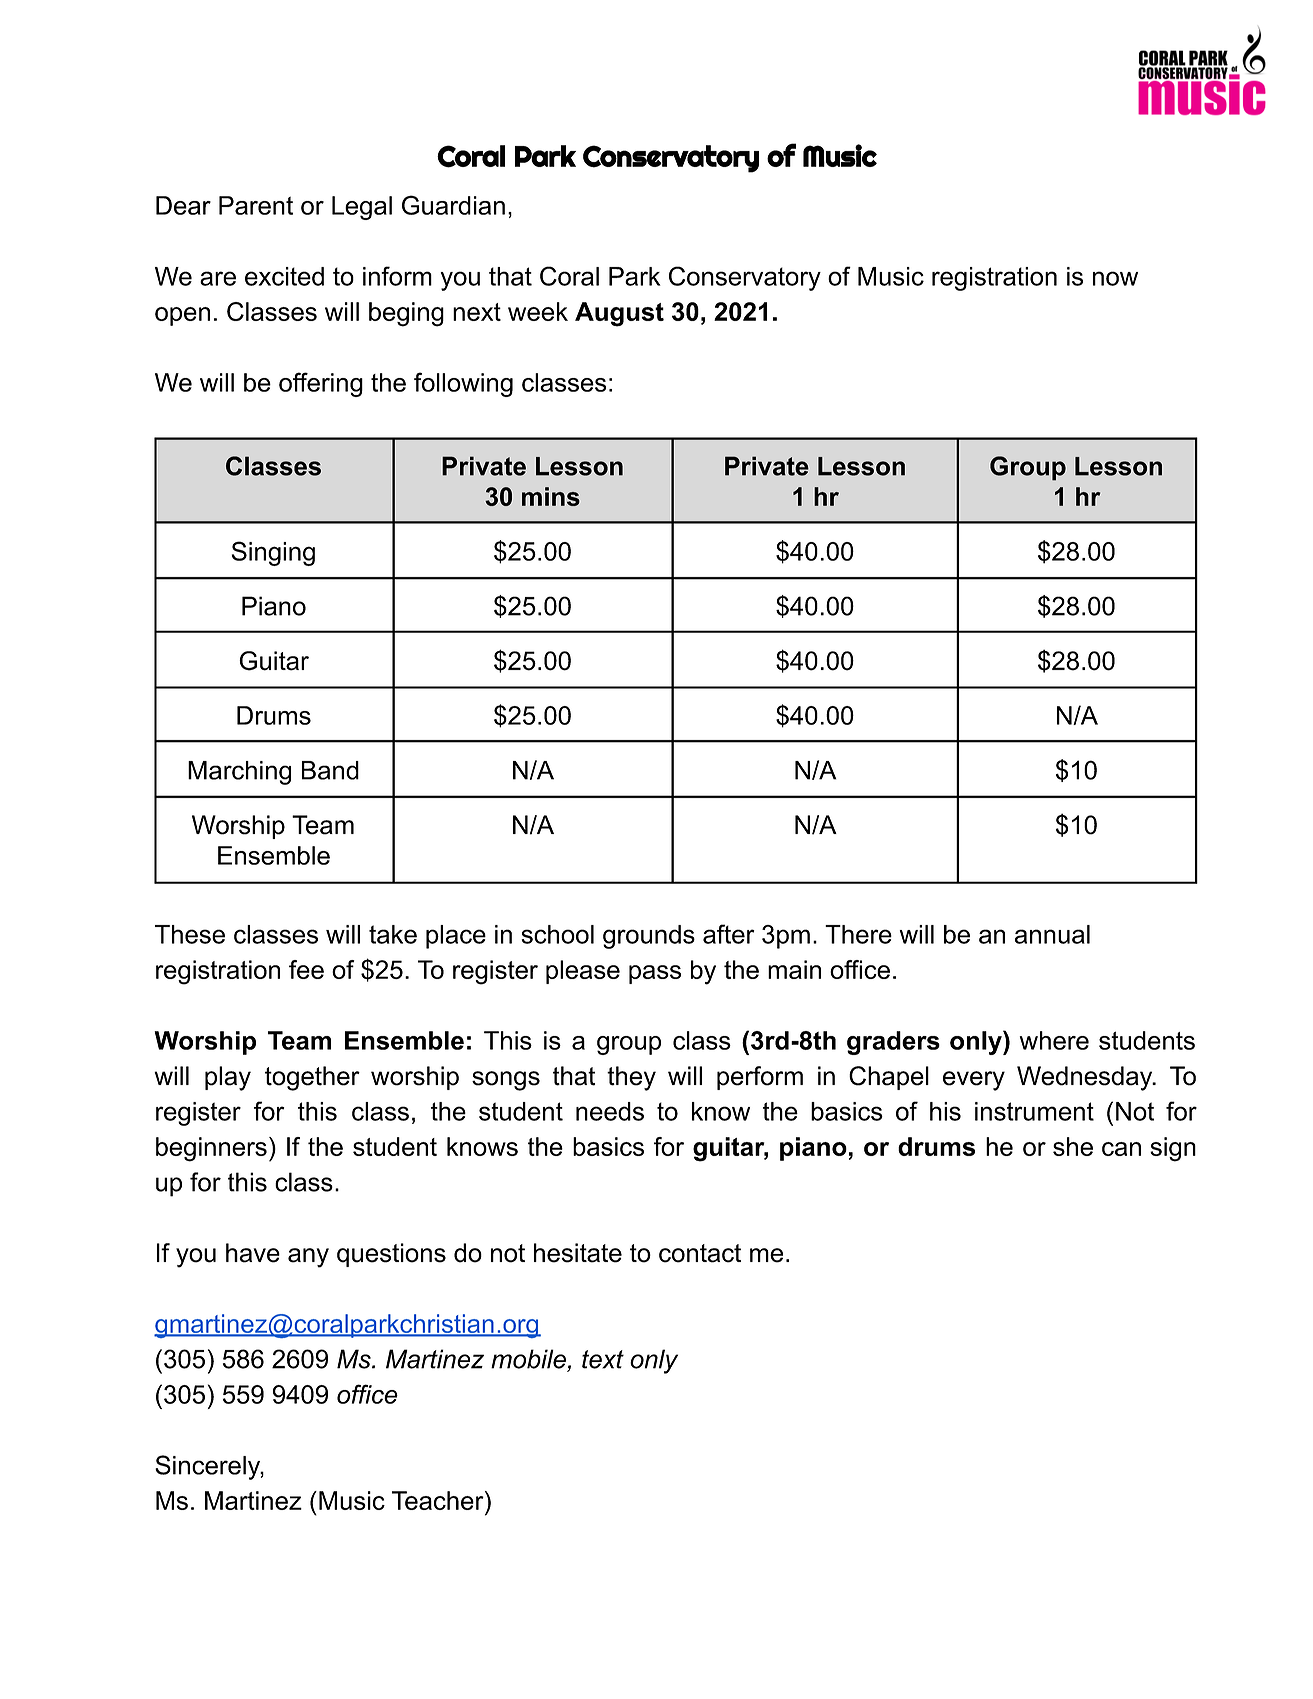 The image size is (1313, 1699). Describe the element at coordinates (1052, 934) in the screenshot. I see `annual` at that location.
